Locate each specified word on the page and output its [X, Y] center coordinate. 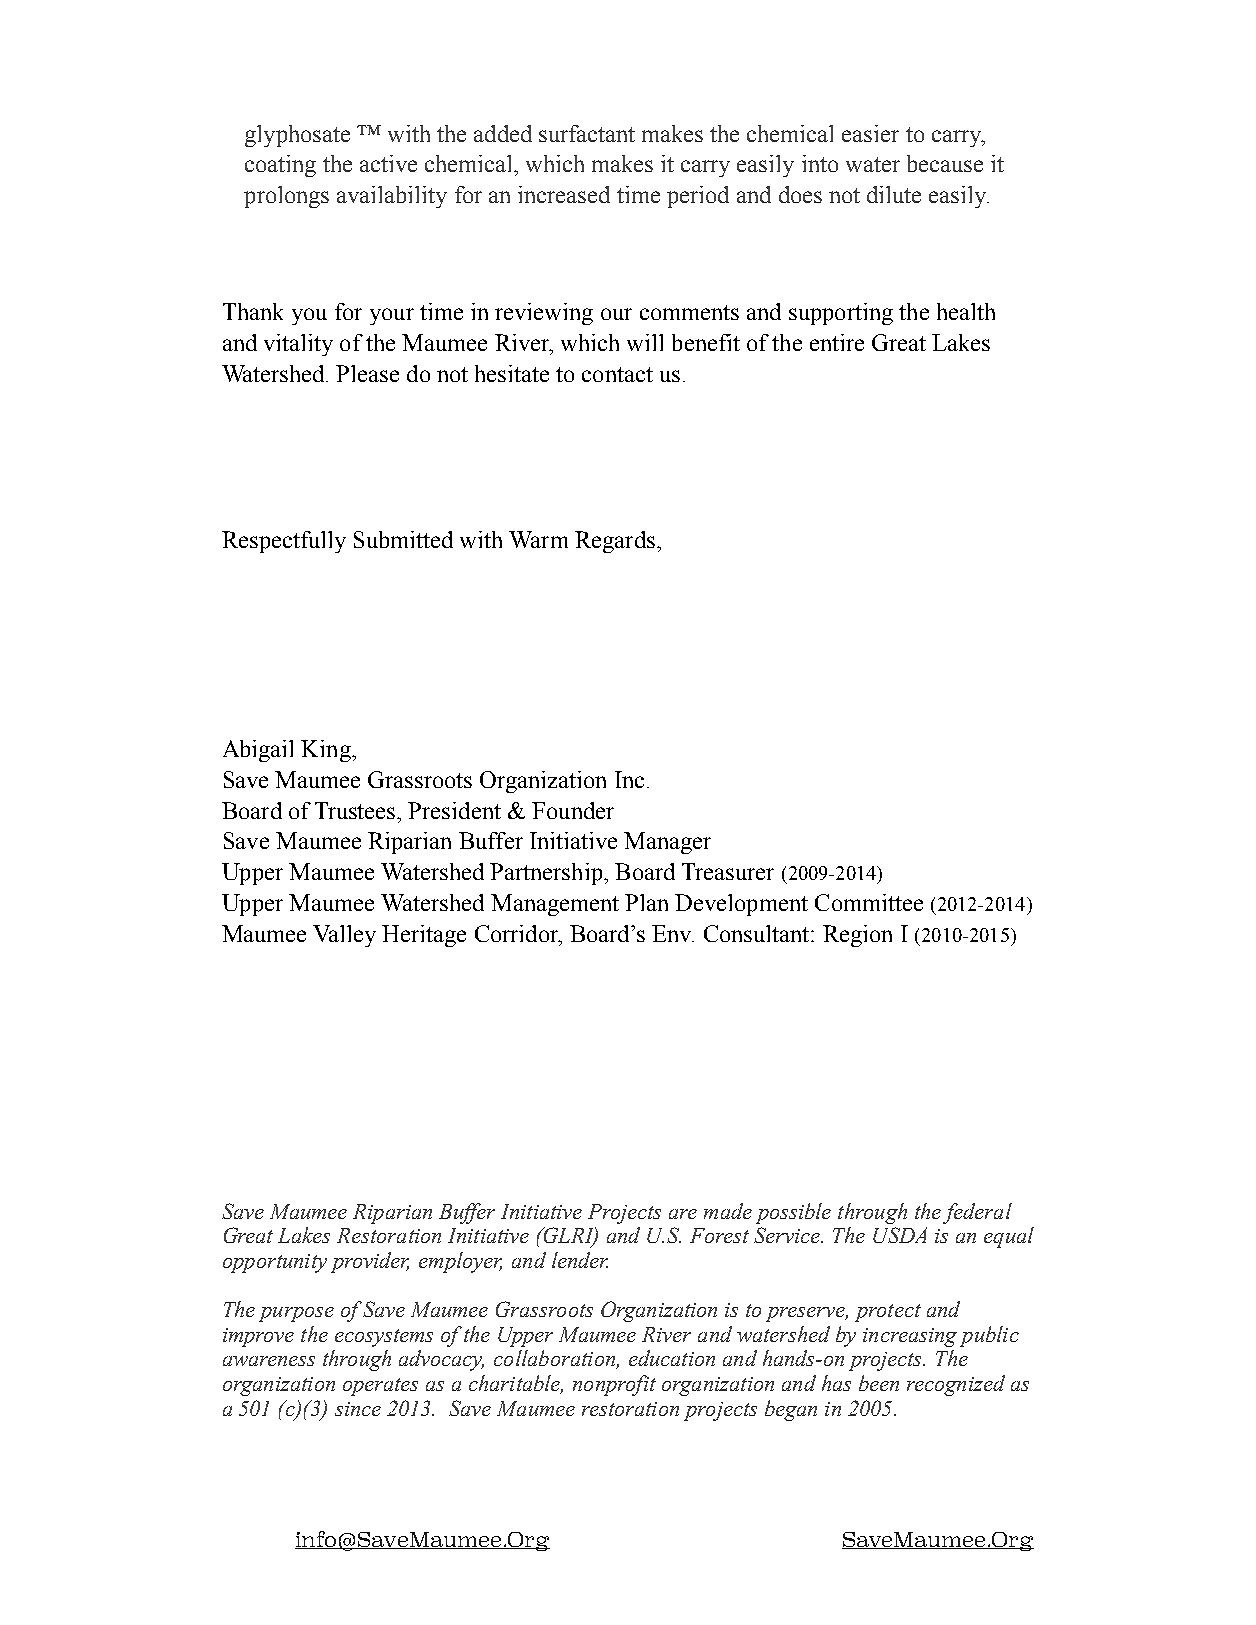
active [388, 163]
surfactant [587, 133]
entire [837, 342]
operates [380, 1387]
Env [673, 933]
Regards [615, 542]
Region [857, 936]
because [945, 163]
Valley [344, 936]
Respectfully [284, 542]
